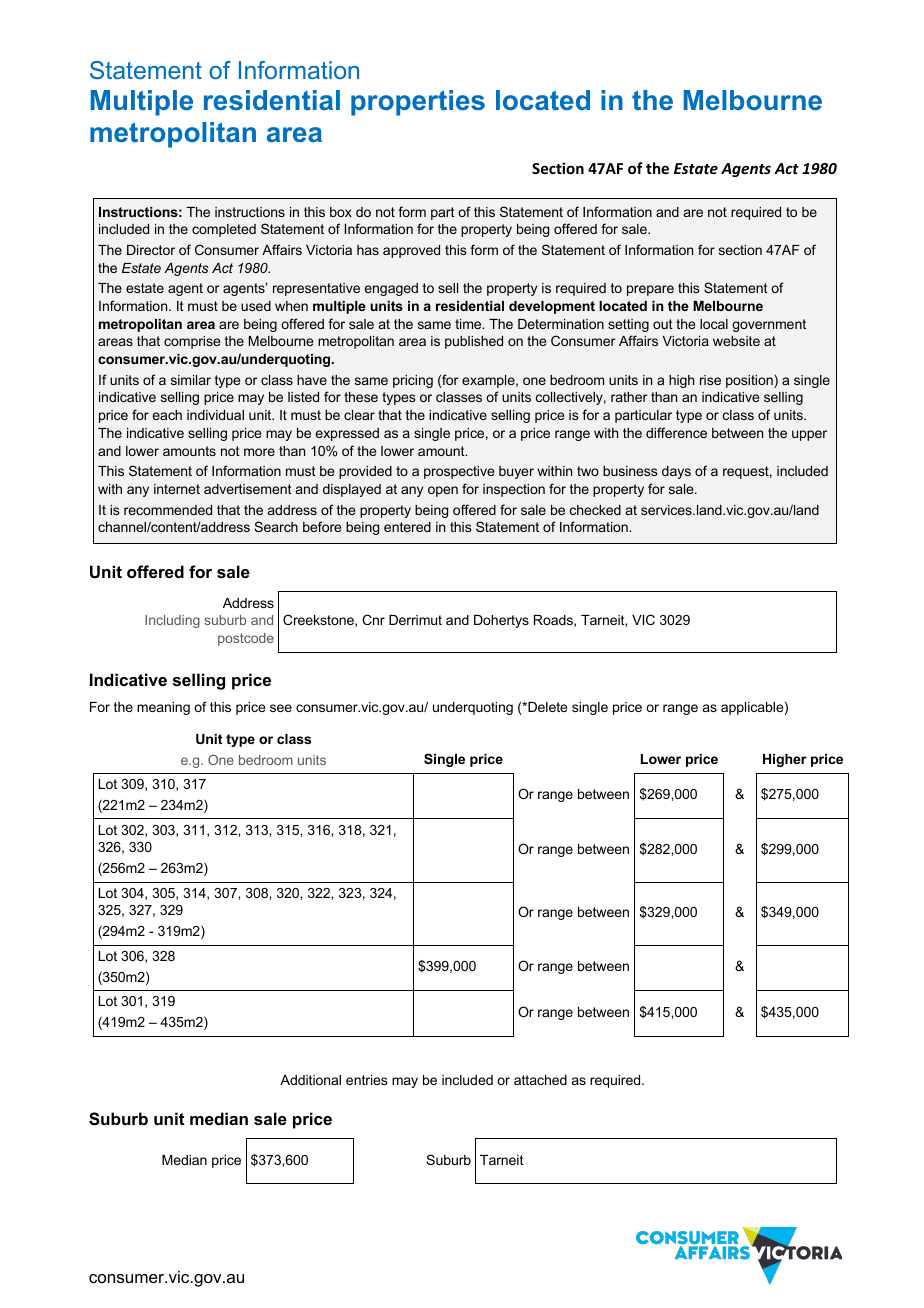  Describe the element at coordinates (546, 707) in the screenshot. I see `Delete` at that location.
